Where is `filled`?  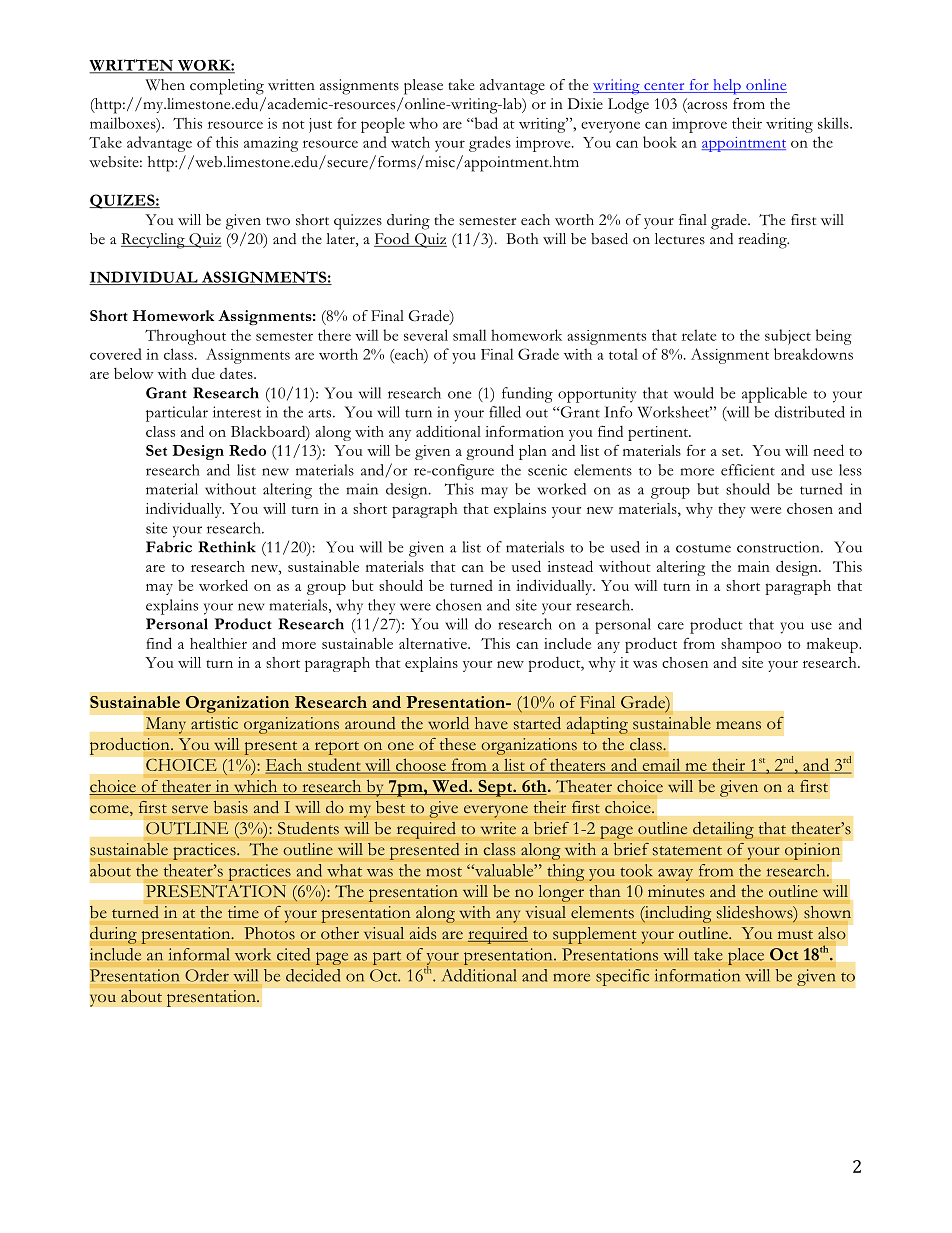 filled is located at coordinates (505, 412).
